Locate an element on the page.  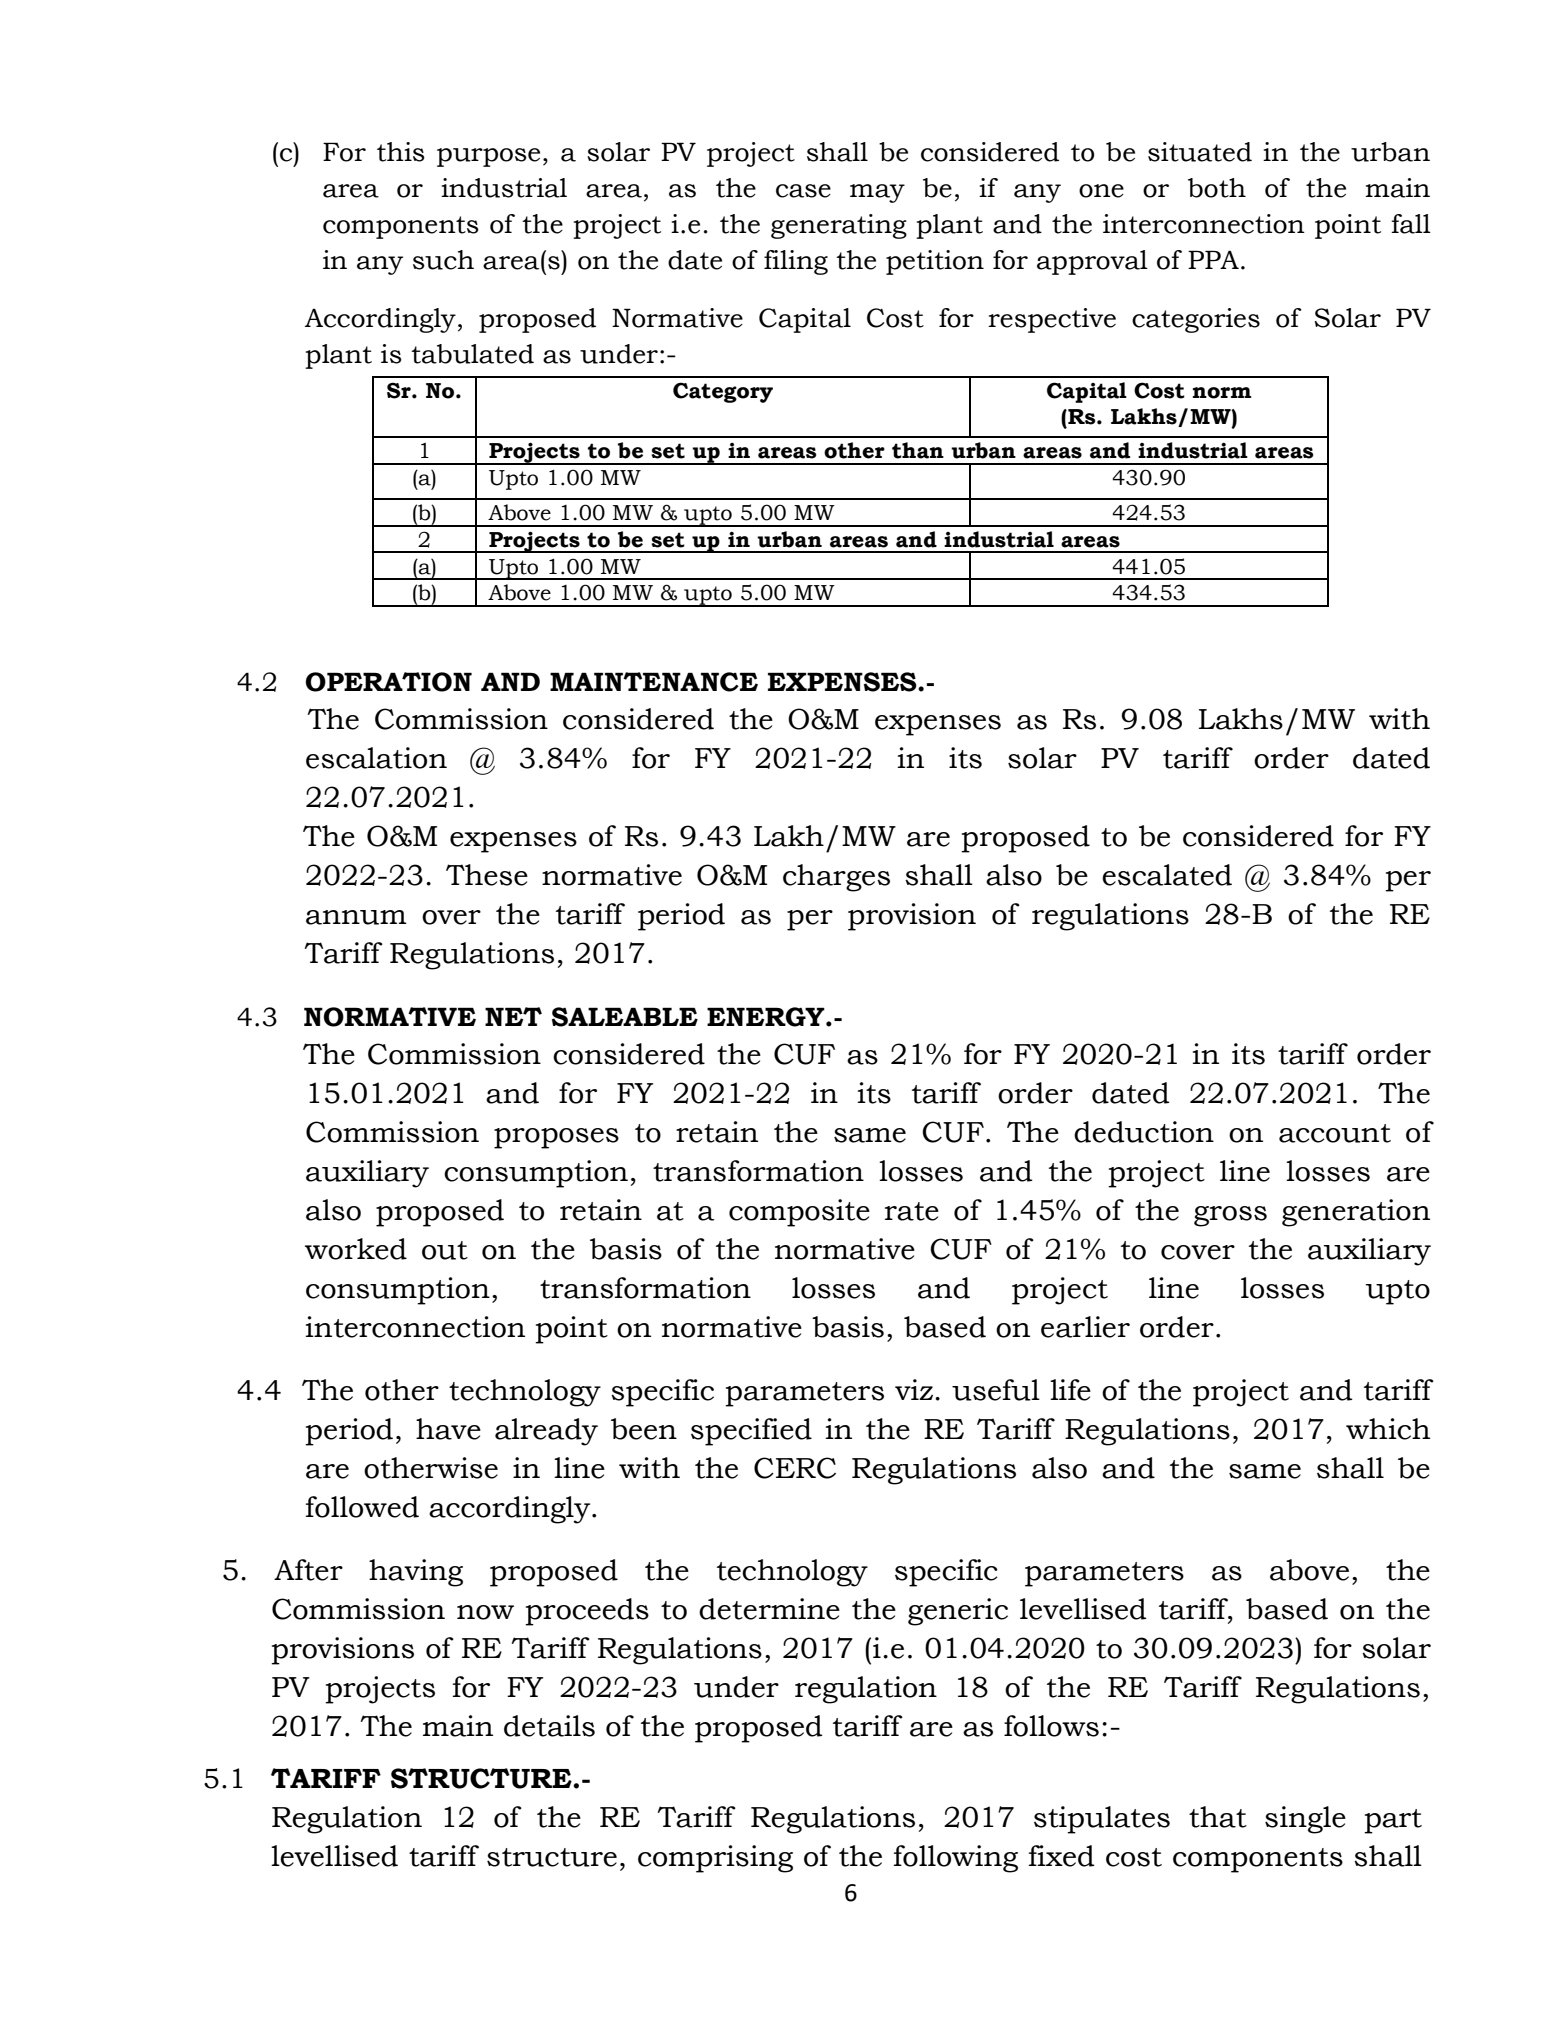
account is located at coordinates (1335, 1133).
